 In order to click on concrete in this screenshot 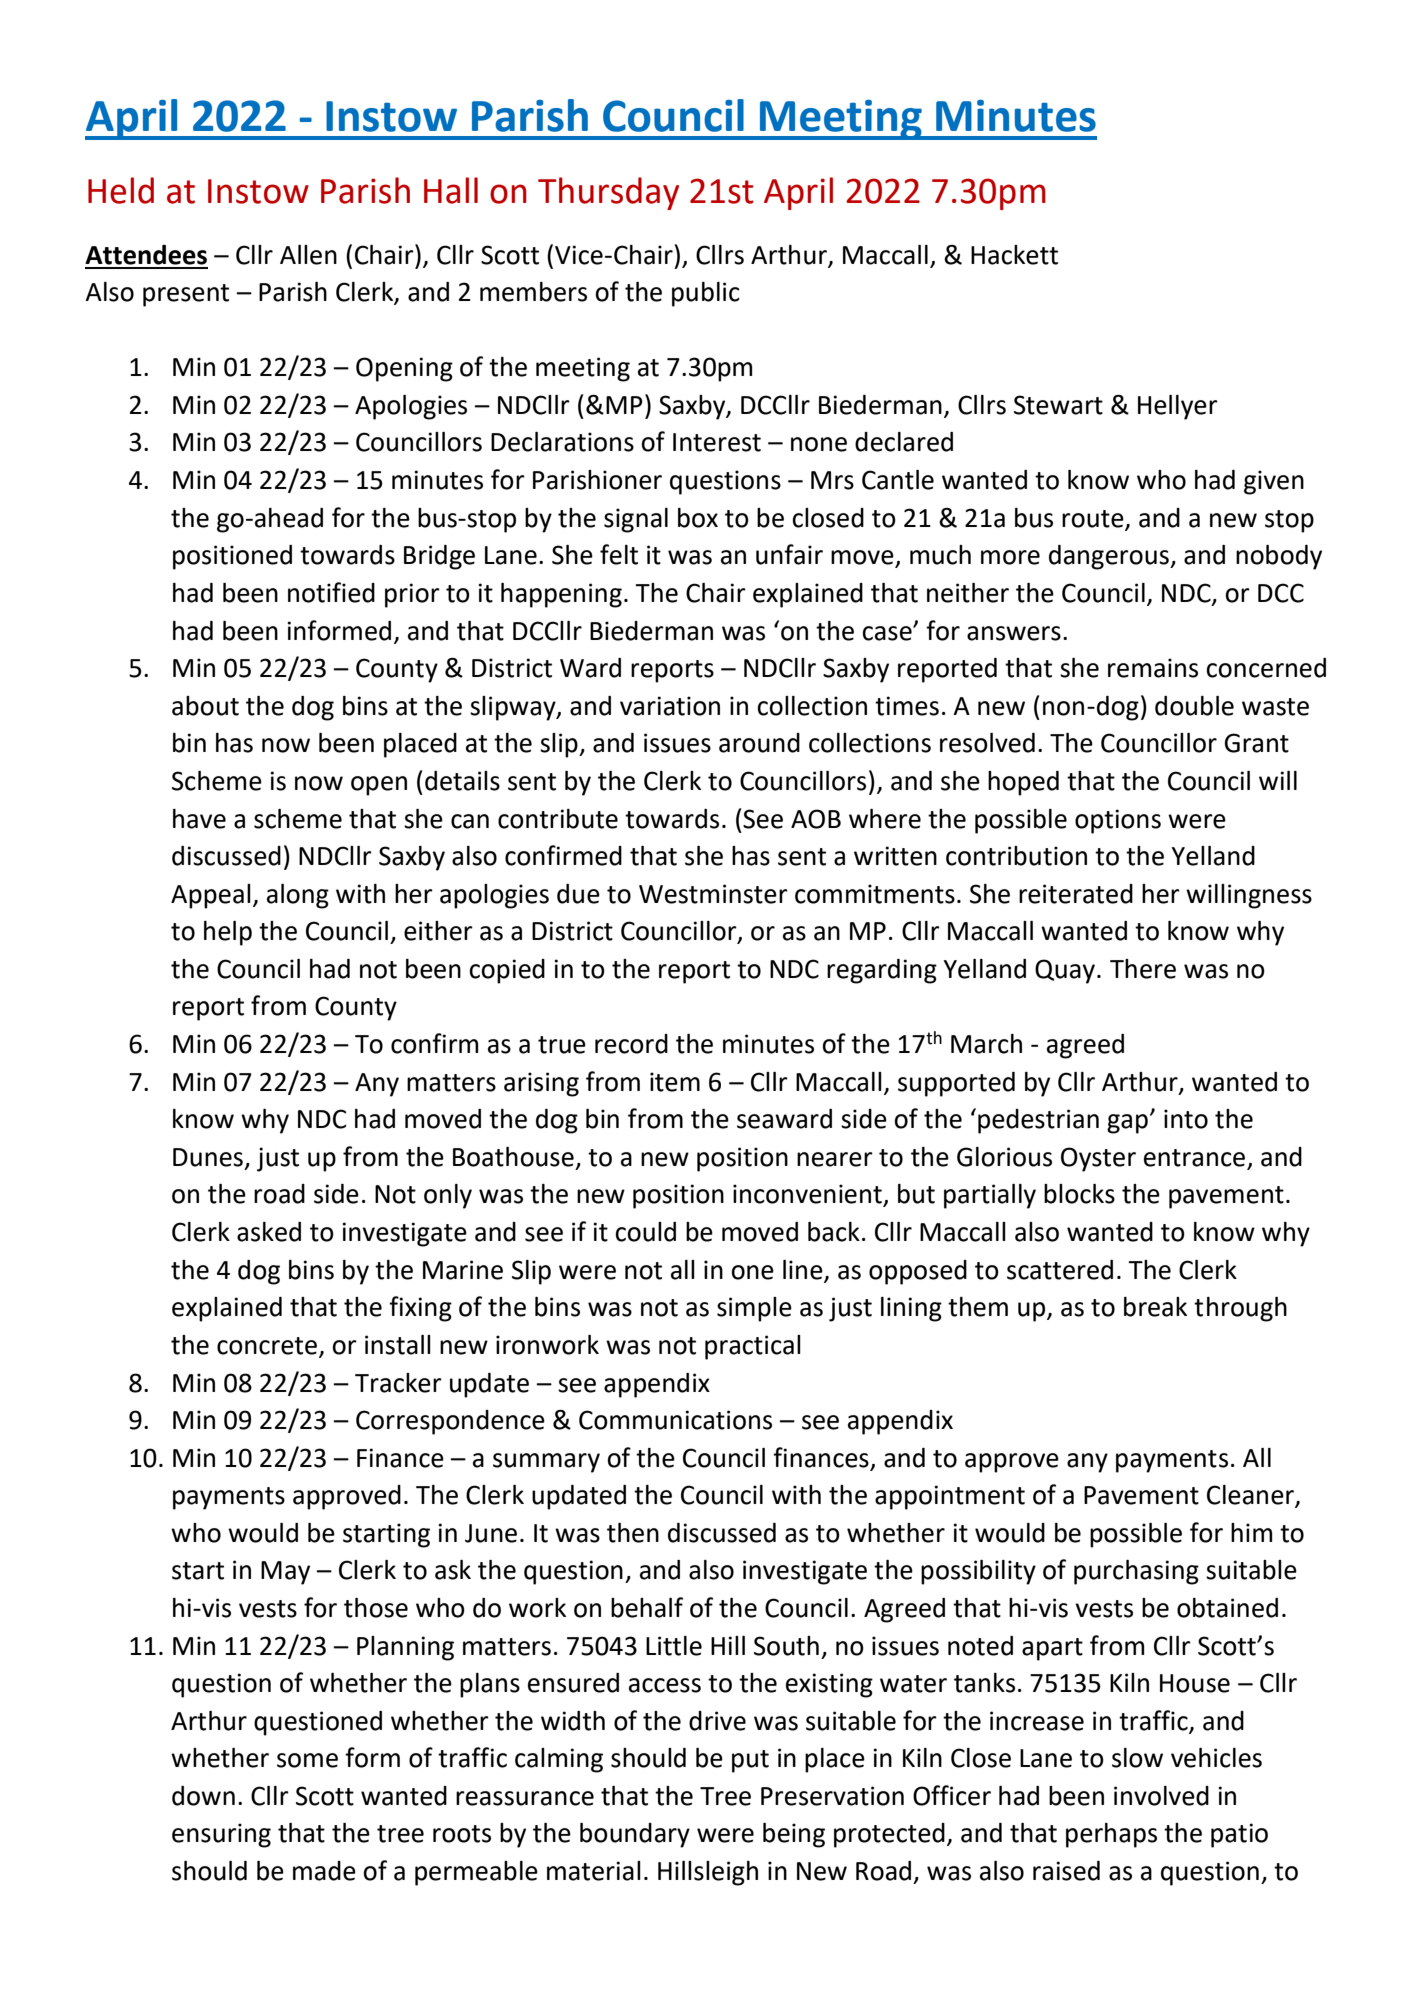, I will do `click(268, 1347)`.
